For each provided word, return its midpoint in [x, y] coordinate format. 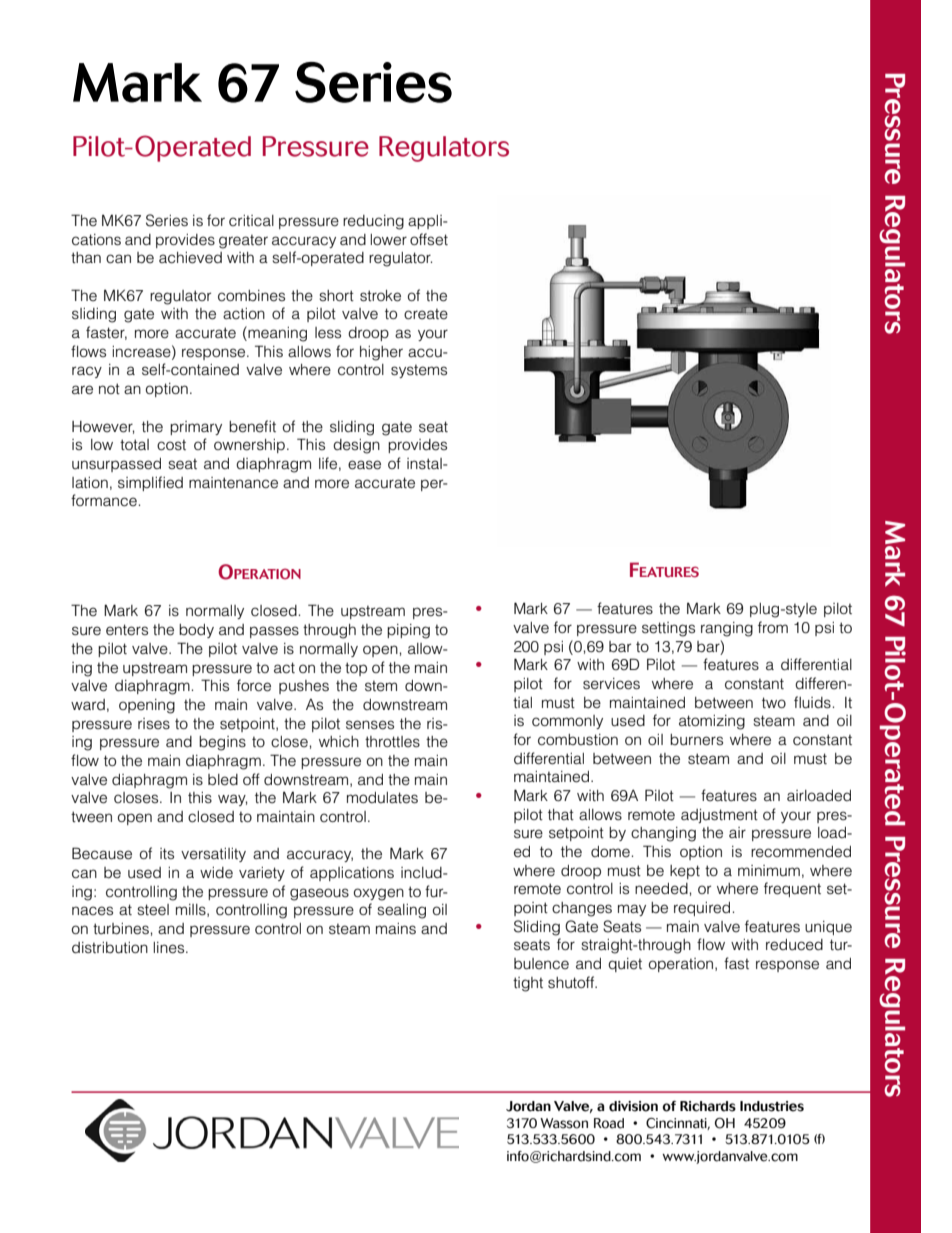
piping [408, 631]
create [426, 314]
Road [609, 1123]
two [774, 703]
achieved [190, 258]
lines [170, 948]
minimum [769, 870]
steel [153, 910]
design [356, 446]
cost [171, 445]
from [773, 627]
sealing [402, 911]
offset [429, 239]
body [196, 631]
